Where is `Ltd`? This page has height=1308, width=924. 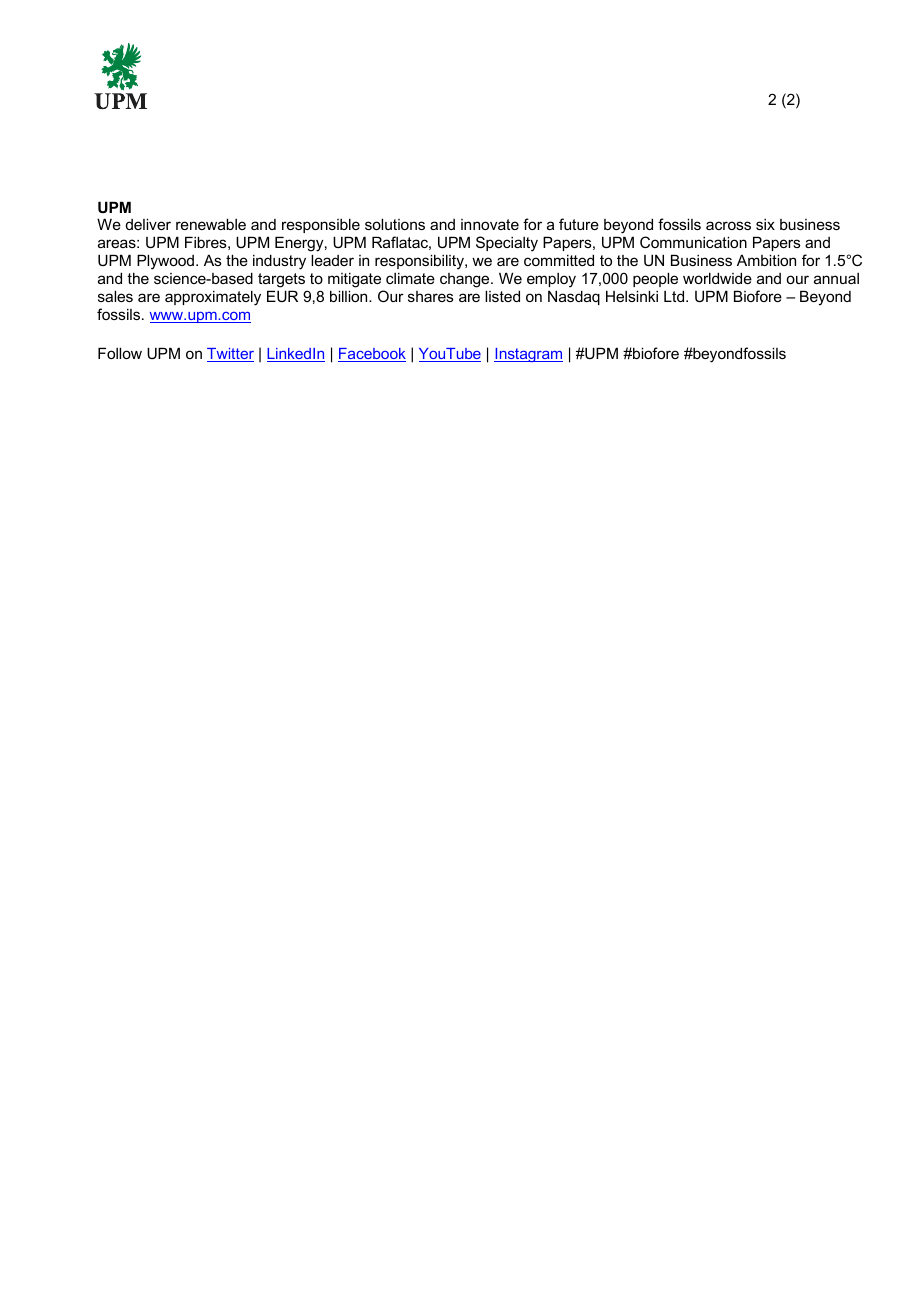 Ltd is located at coordinates (675, 296).
